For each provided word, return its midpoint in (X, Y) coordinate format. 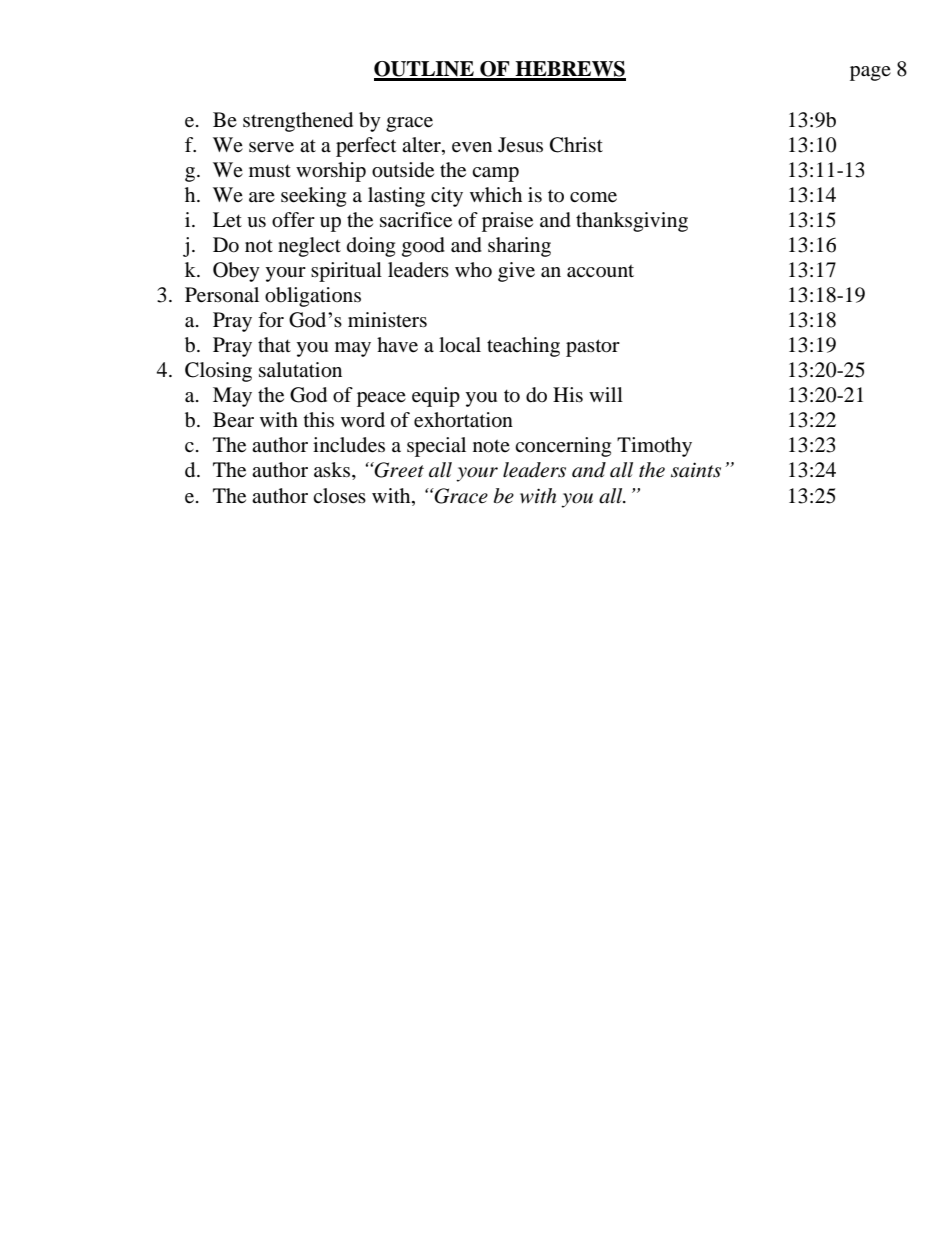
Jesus (520, 144)
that (274, 344)
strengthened (298, 122)
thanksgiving (632, 222)
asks (332, 469)
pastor (593, 348)
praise (507, 222)
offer (293, 220)
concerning (563, 447)
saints (696, 470)
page (870, 73)
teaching (523, 347)
